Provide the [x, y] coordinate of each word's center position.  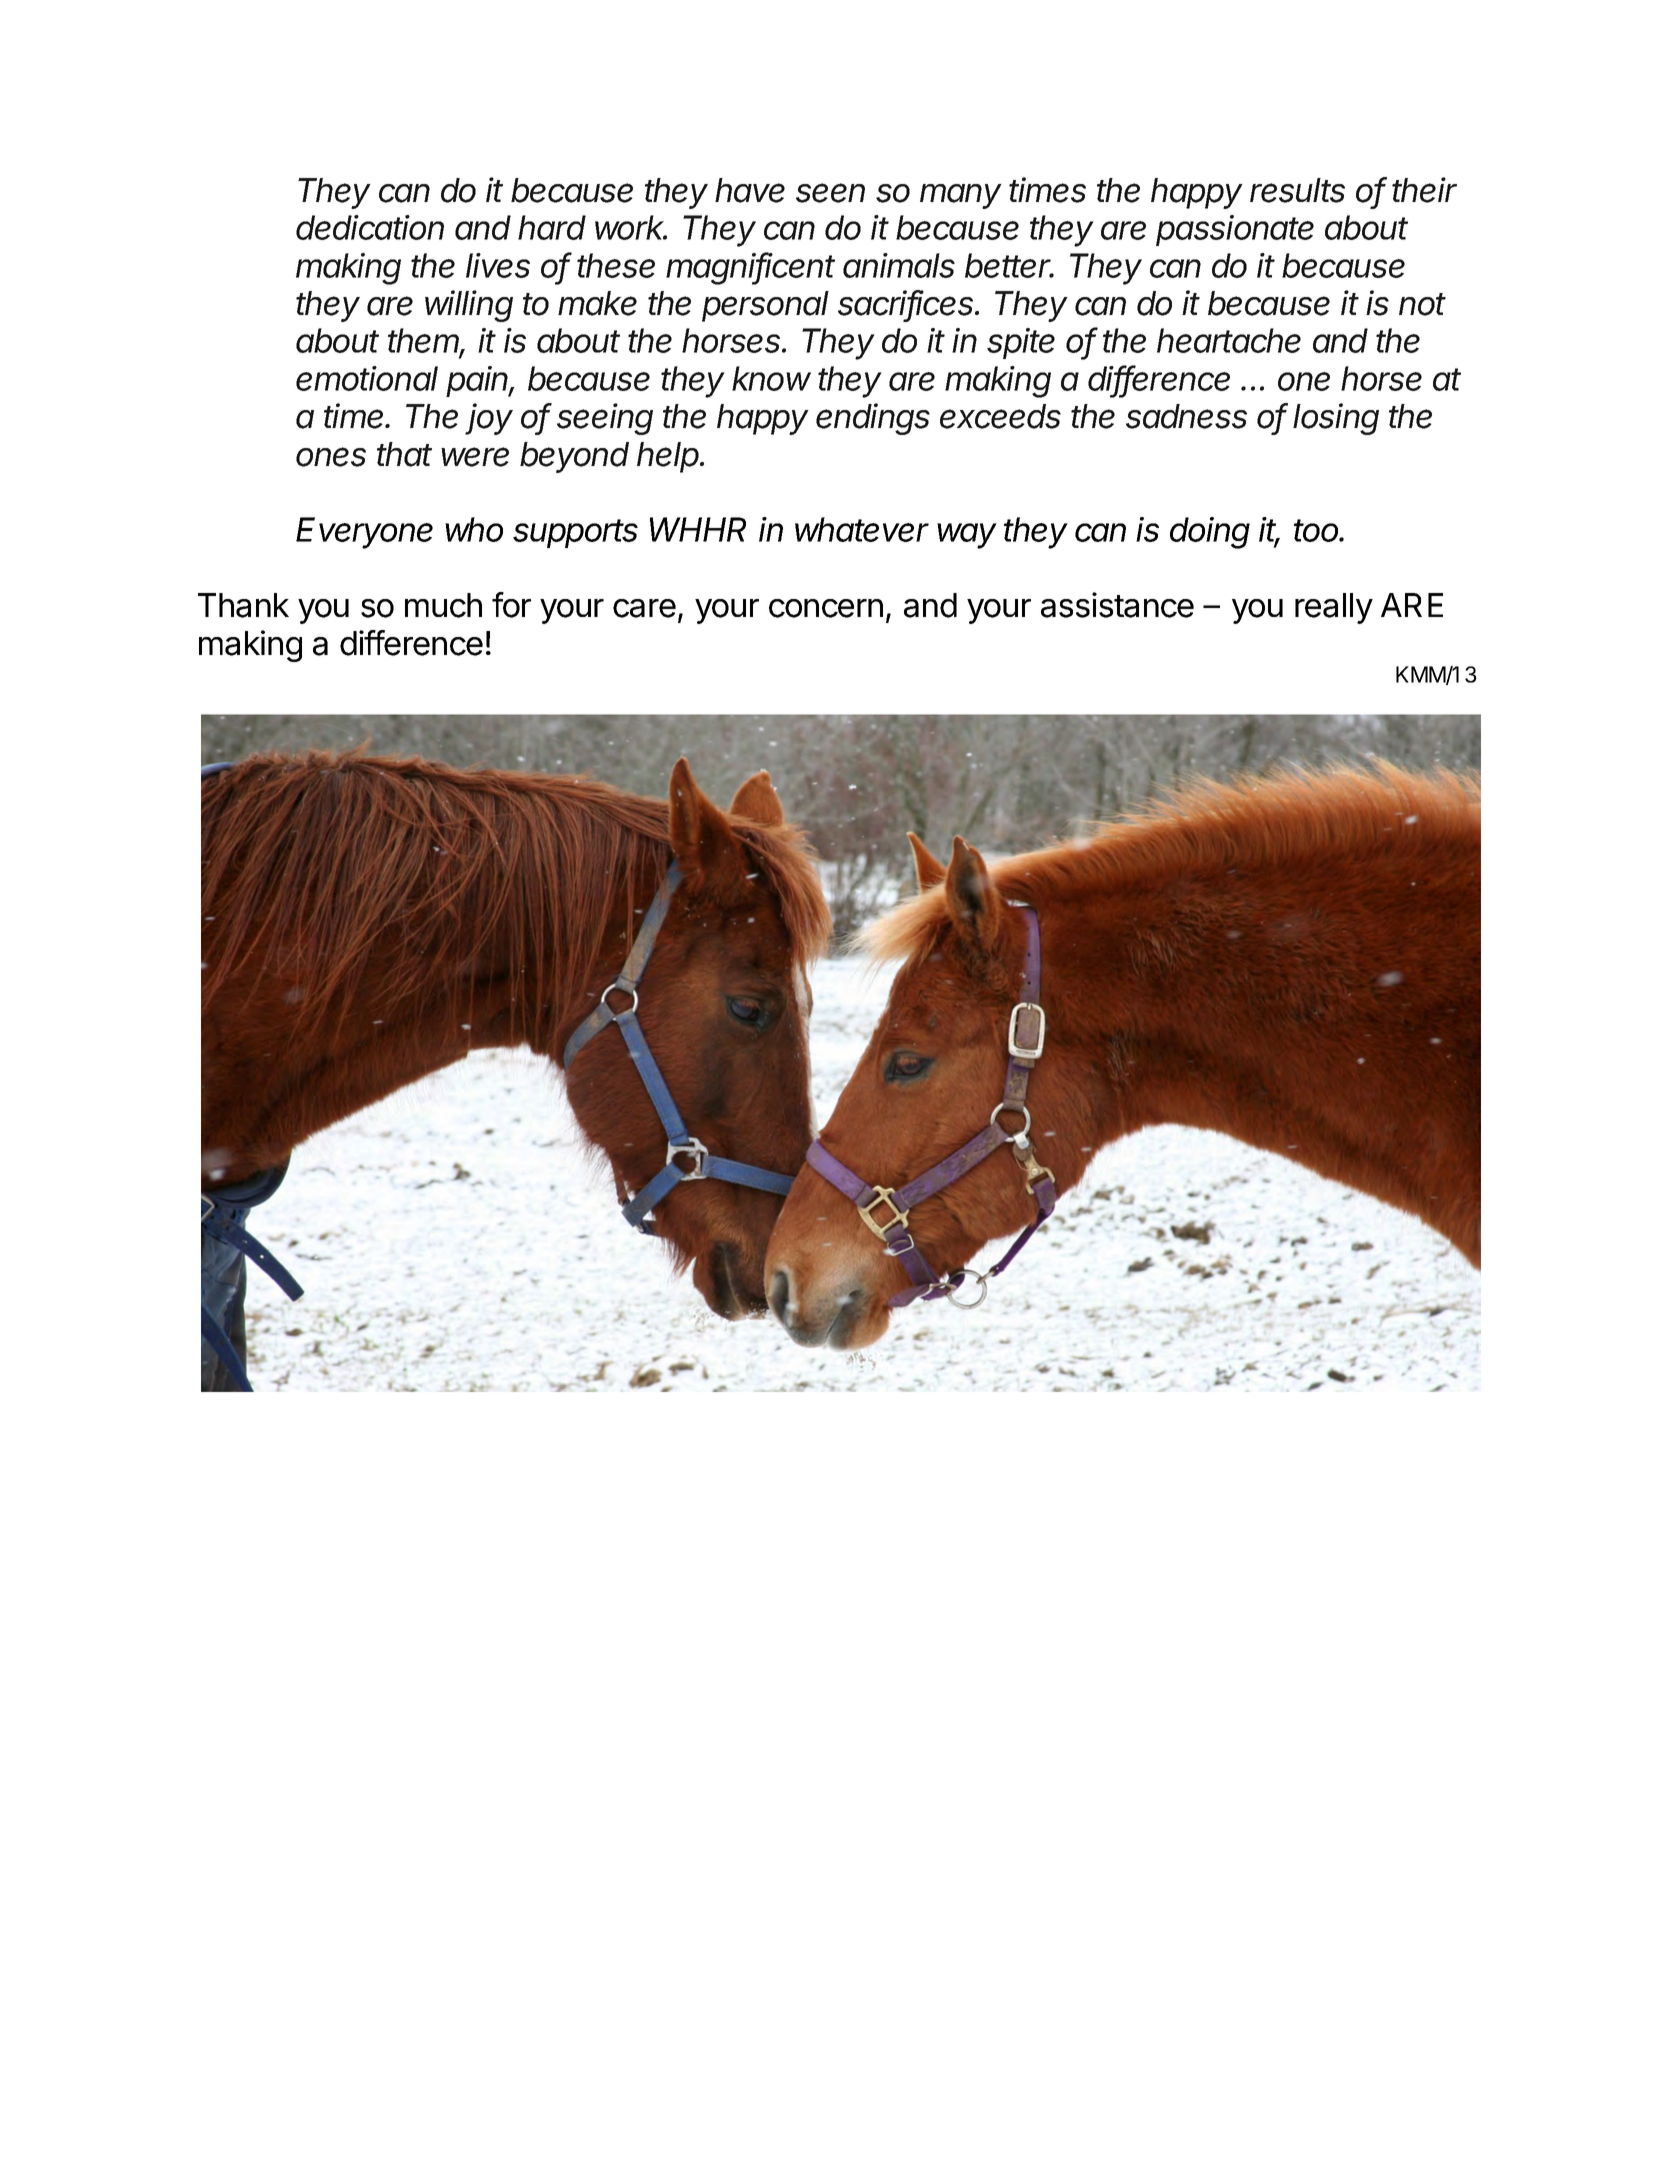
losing [1336, 419]
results [1297, 190]
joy [489, 419]
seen [830, 193]
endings [873, 419]
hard [552, 227]
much [443, 605]
